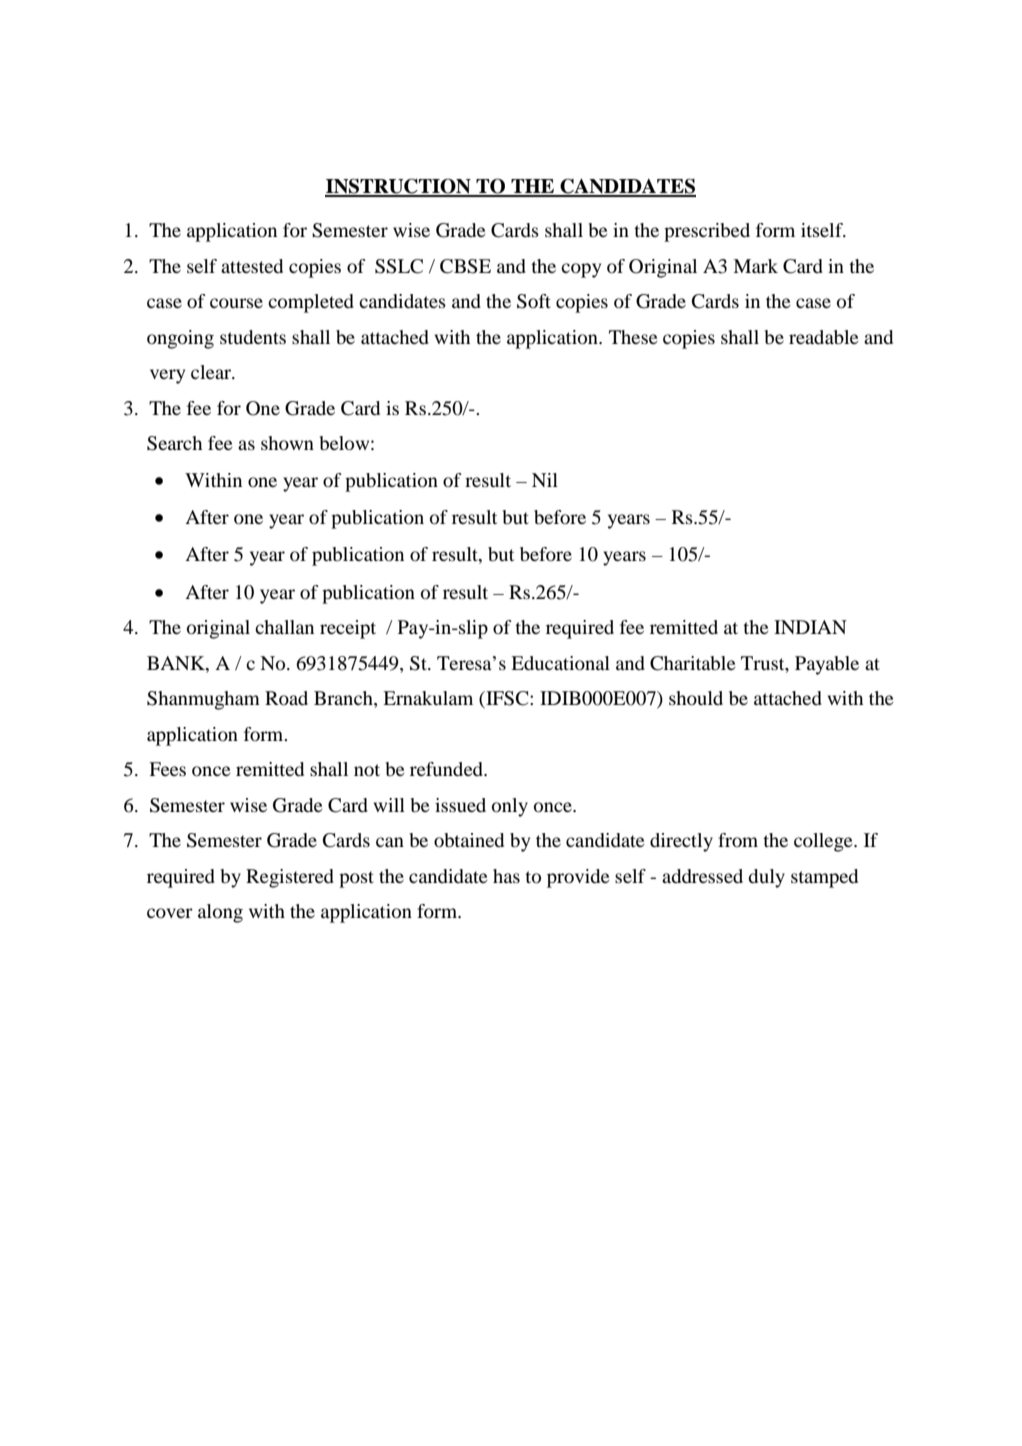  What do you see at coordinates (252, 266) in the screenshot?
I see `attested` at bounding box center [252, 266].
